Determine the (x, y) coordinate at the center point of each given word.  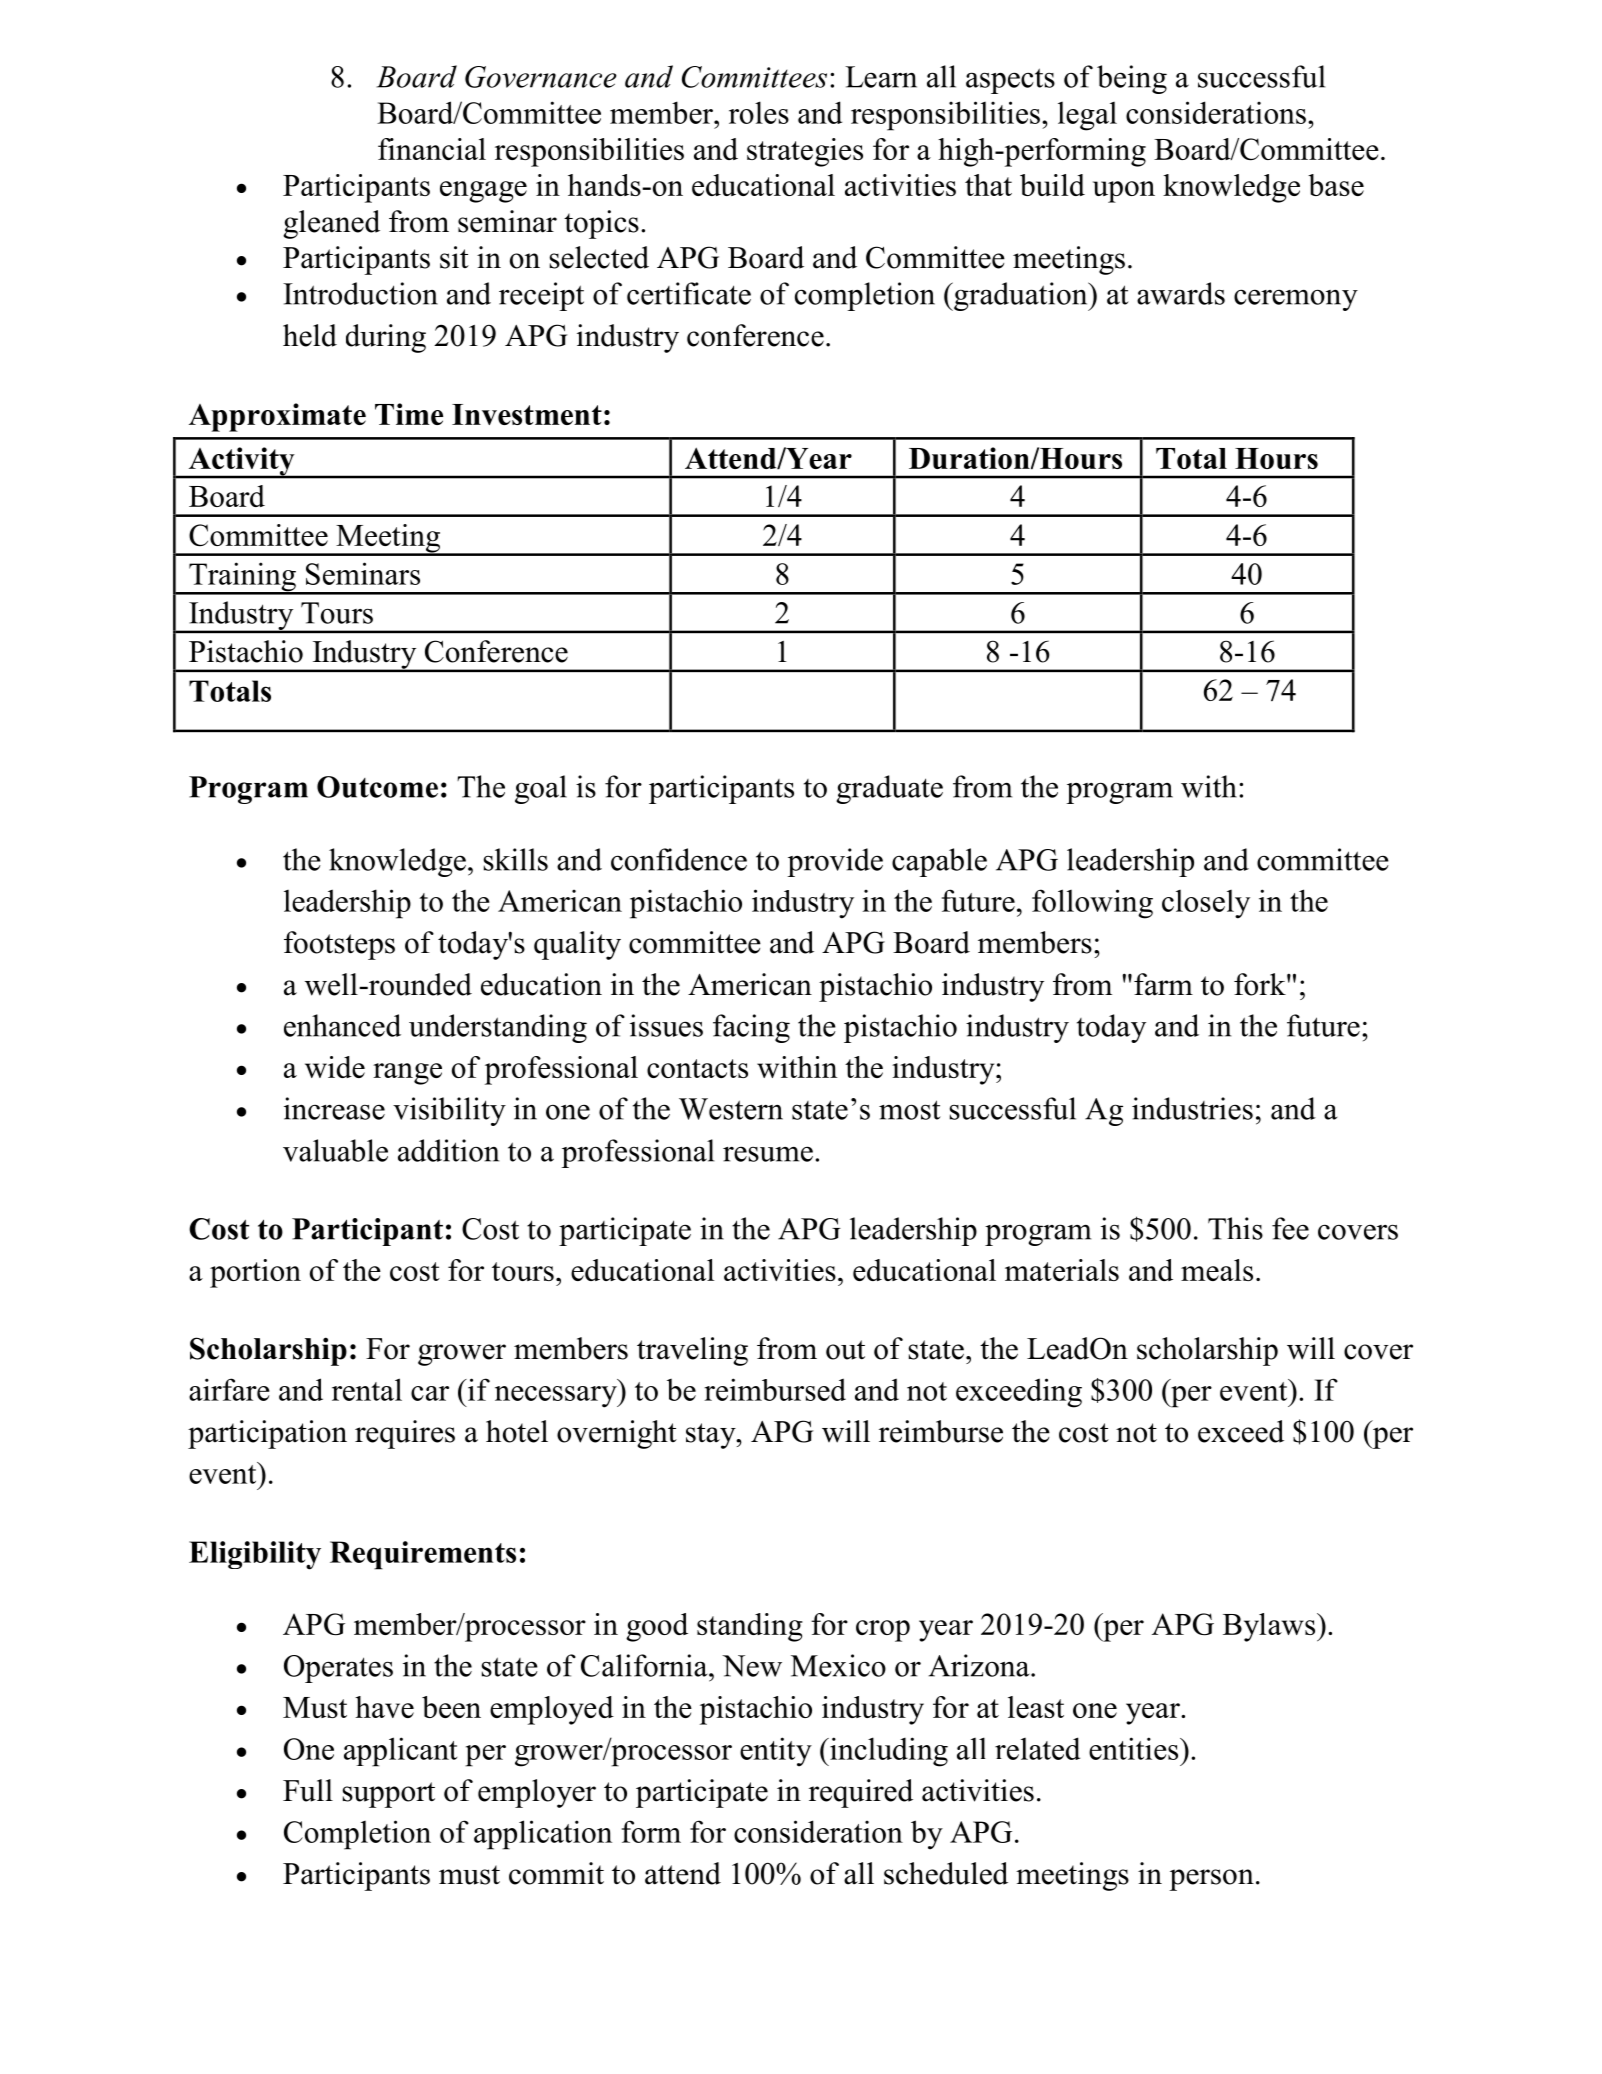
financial (432, 149)
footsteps (339, 945)
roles (759, 112)
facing (751, 1028)
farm (1163, 984)
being (1132, 79)
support (388, 1795)
